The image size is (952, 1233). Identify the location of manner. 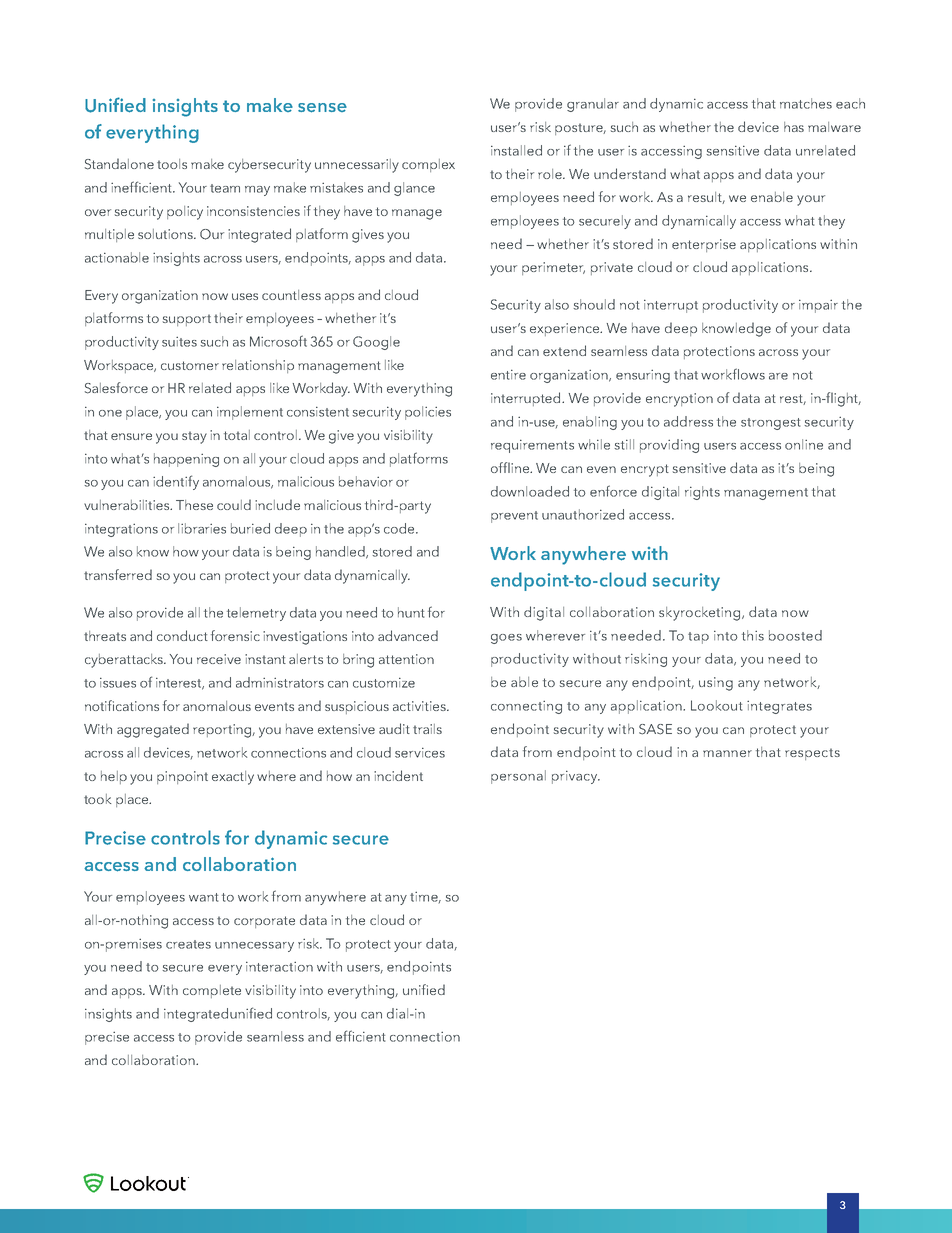
(727, 753).
